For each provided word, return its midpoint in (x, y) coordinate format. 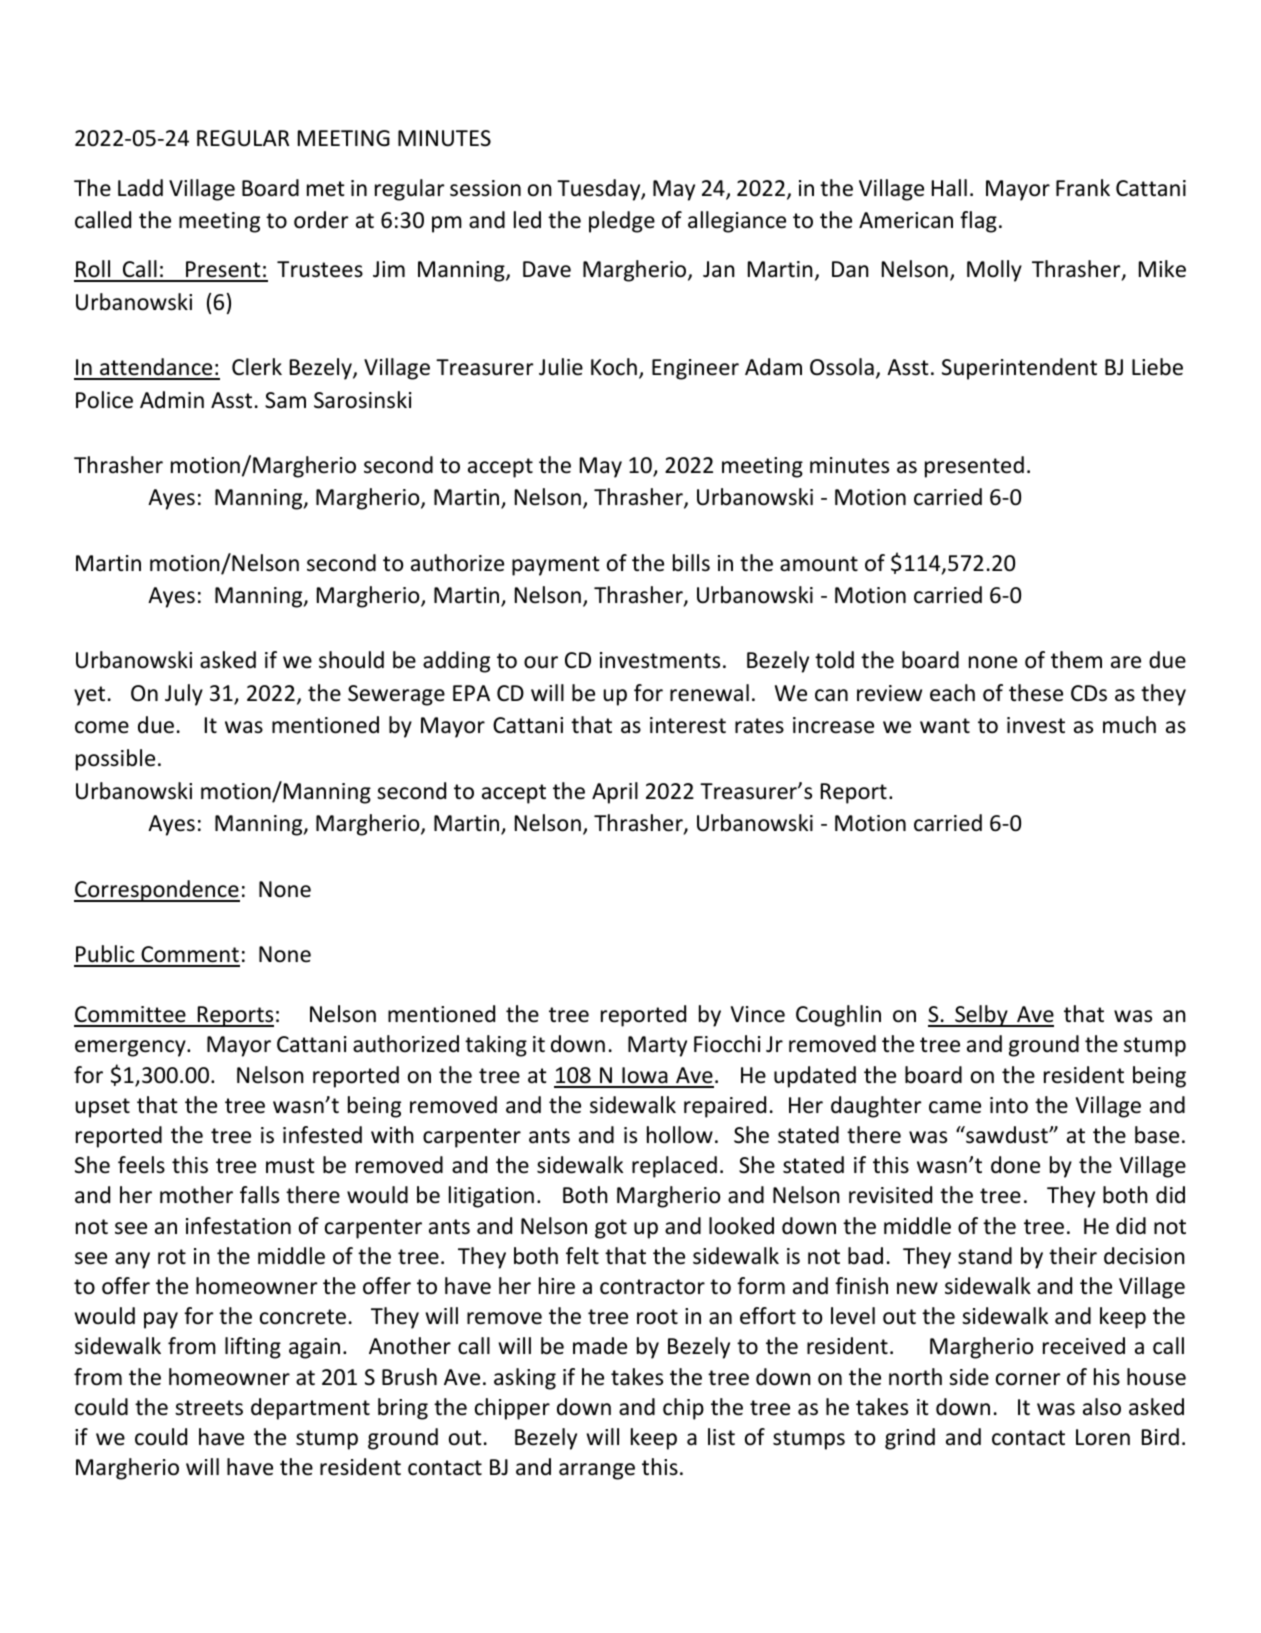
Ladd (140, 188)
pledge (622, 222)
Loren (1103, 1437)
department (310, 1409)
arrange (597, 1471)
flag (978, 222)
